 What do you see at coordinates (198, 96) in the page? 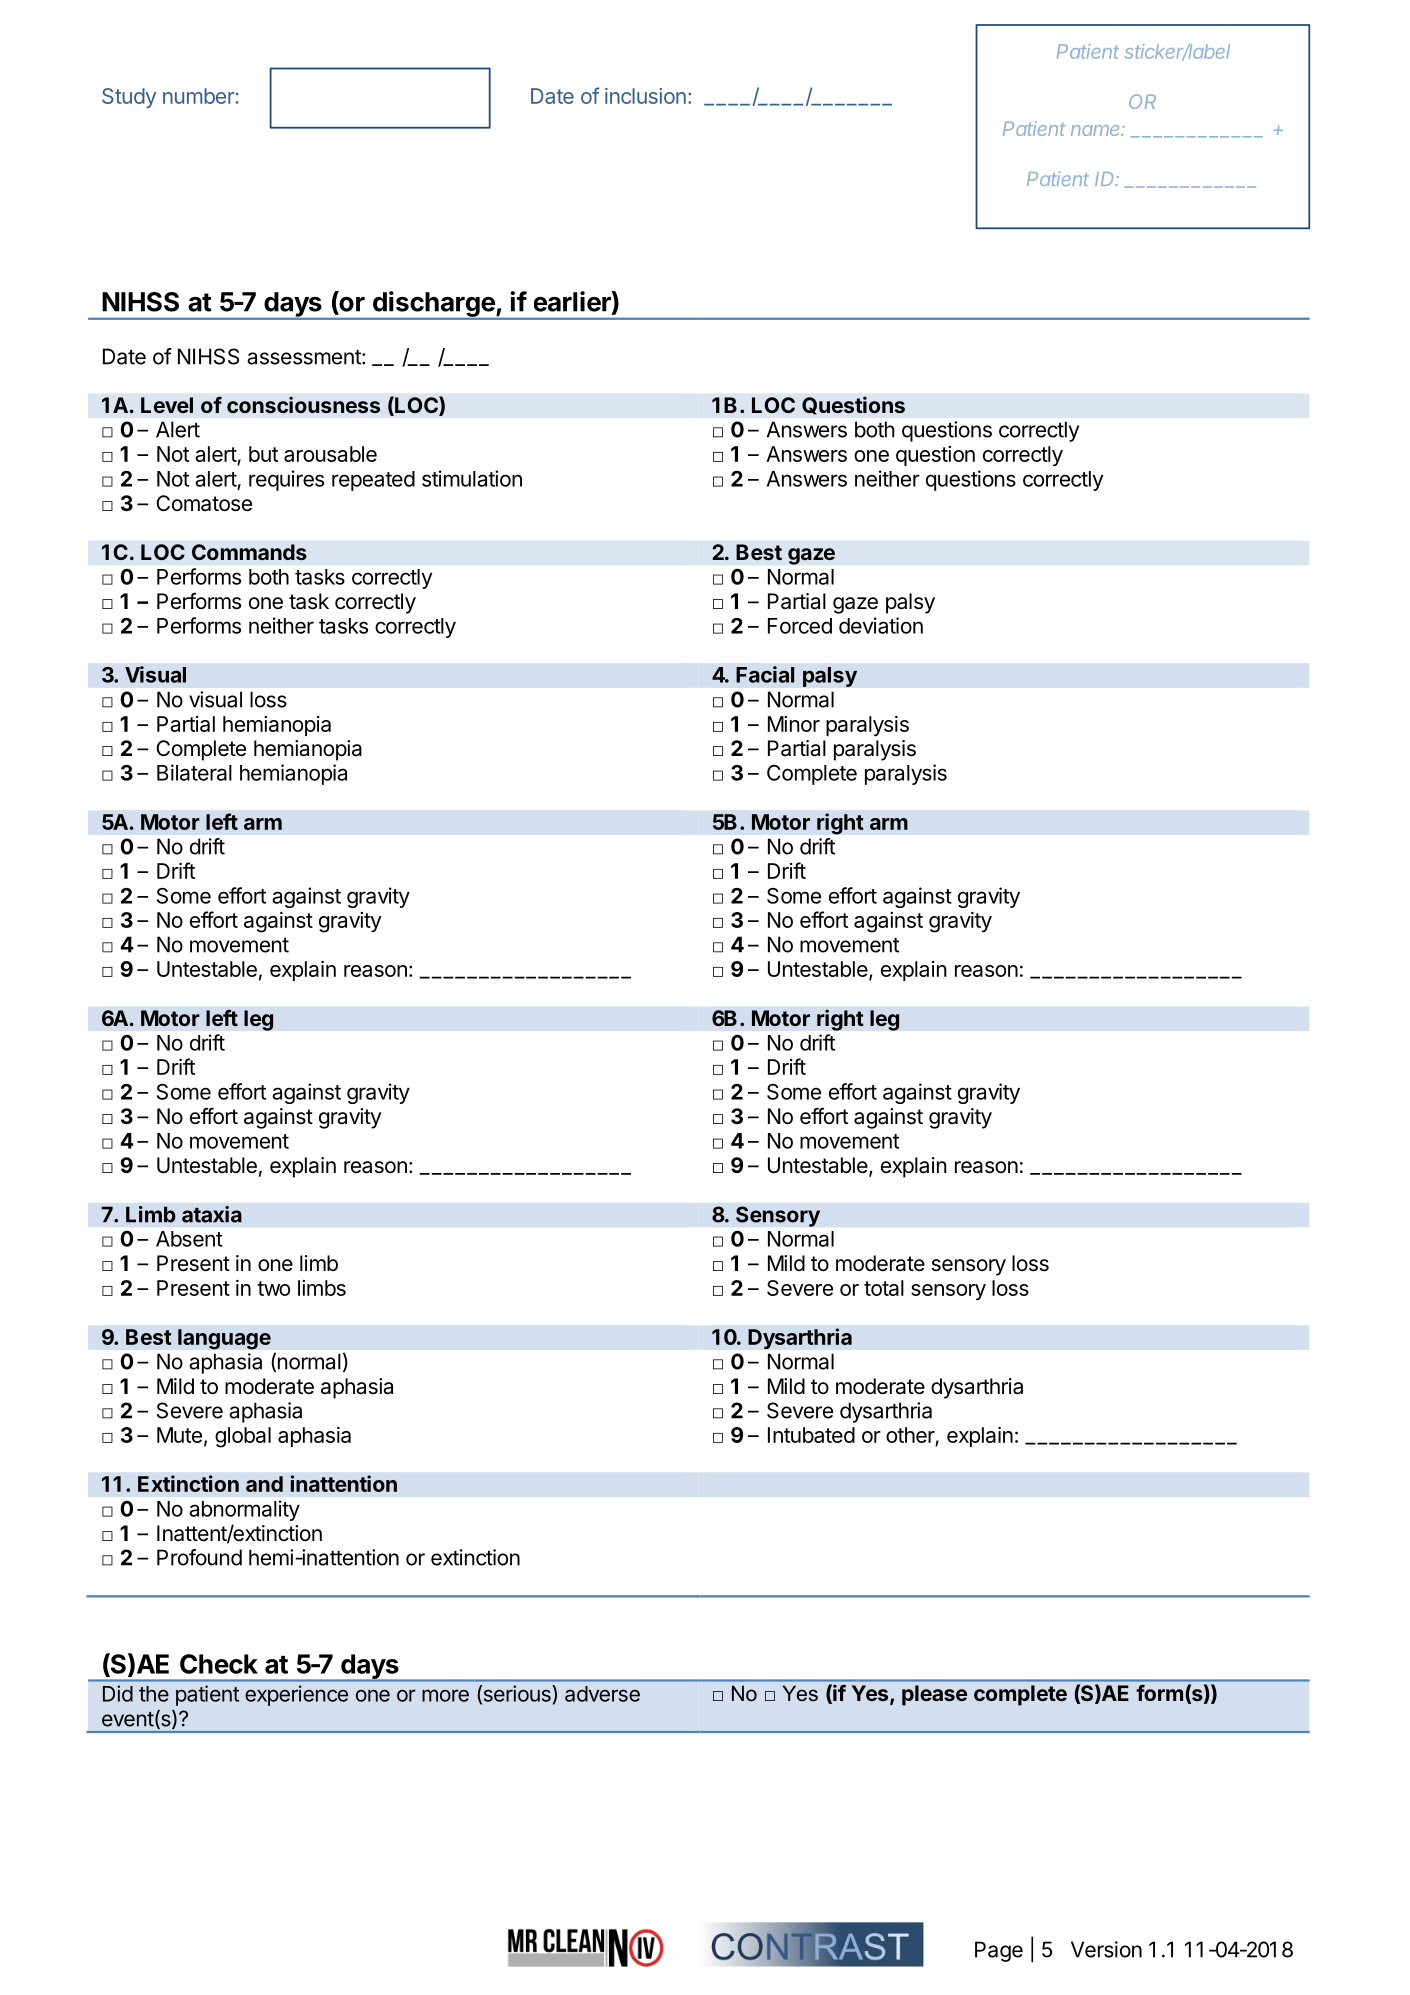
I see `number` at bounding box center [198, 96].
